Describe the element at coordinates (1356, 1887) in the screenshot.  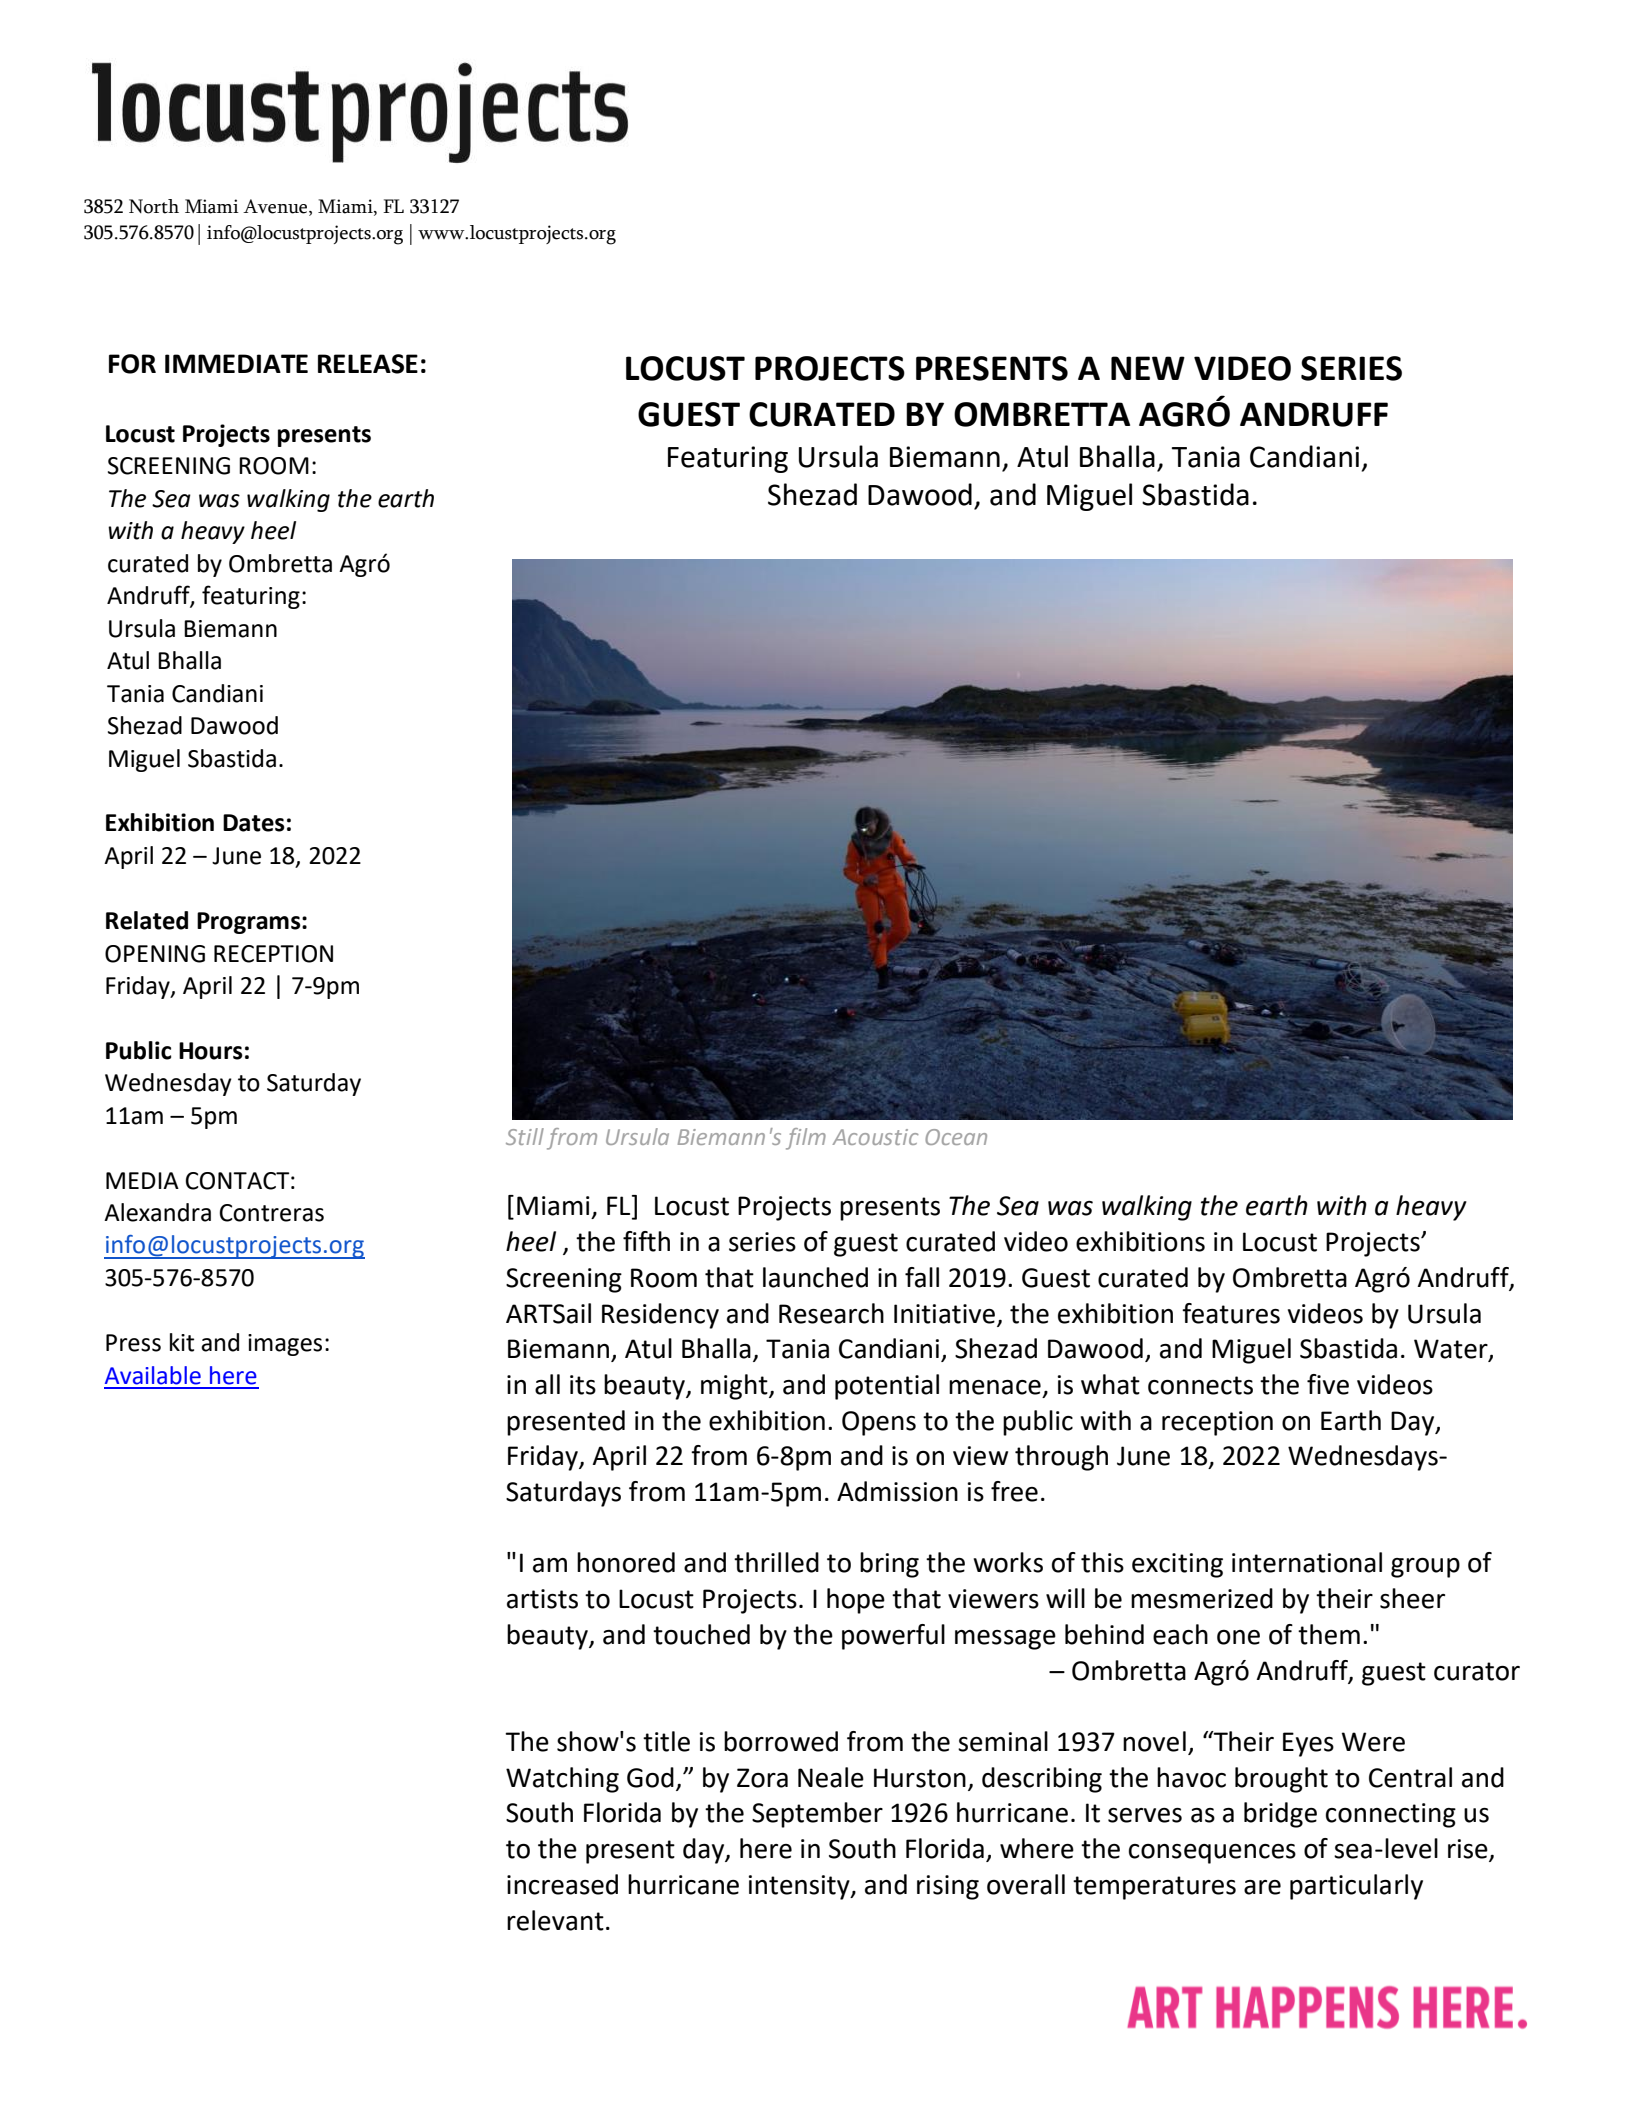
I see `particularly` at that location.
